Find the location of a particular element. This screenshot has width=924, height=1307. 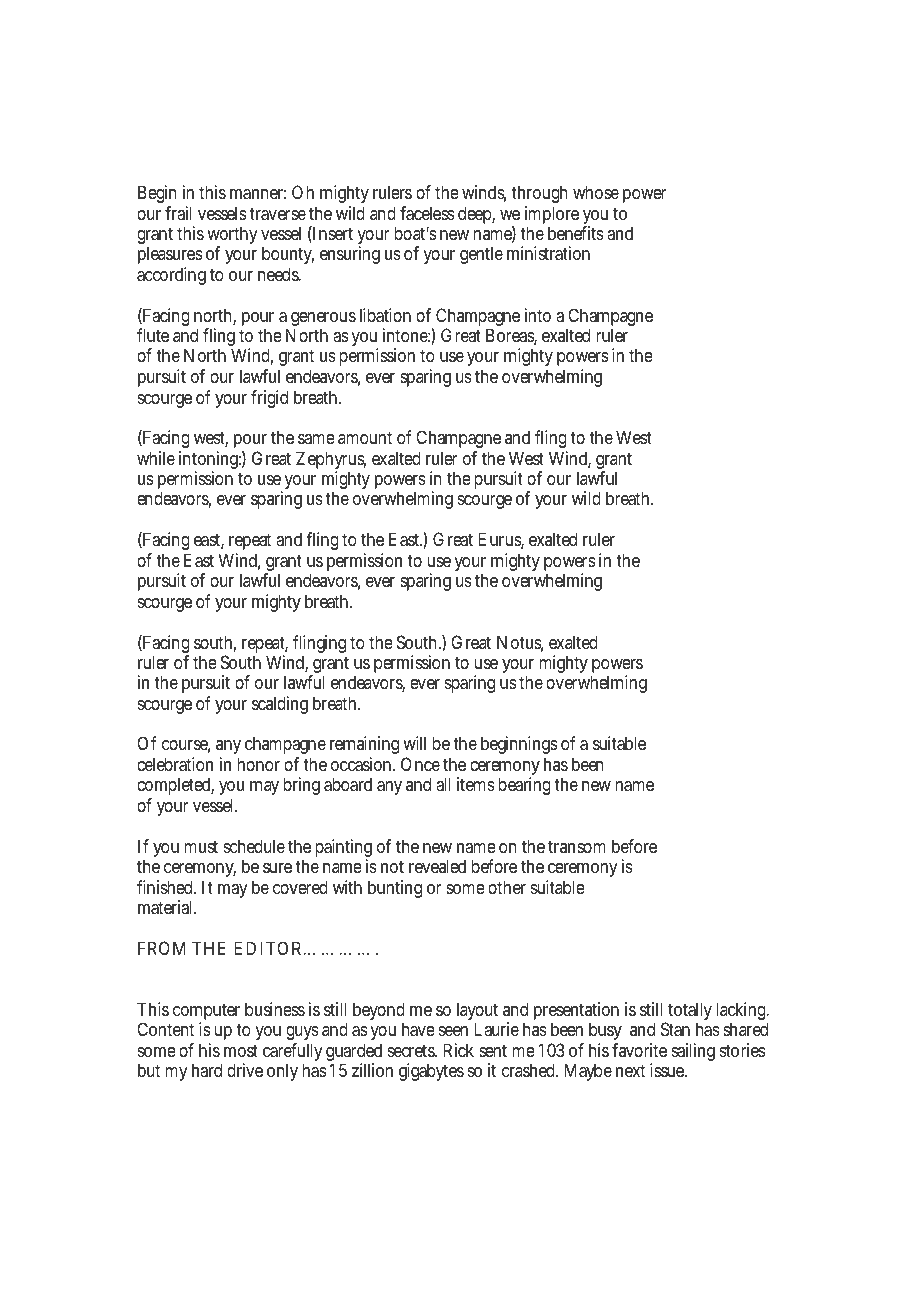

faceless is located at coordinates (427, 213).
